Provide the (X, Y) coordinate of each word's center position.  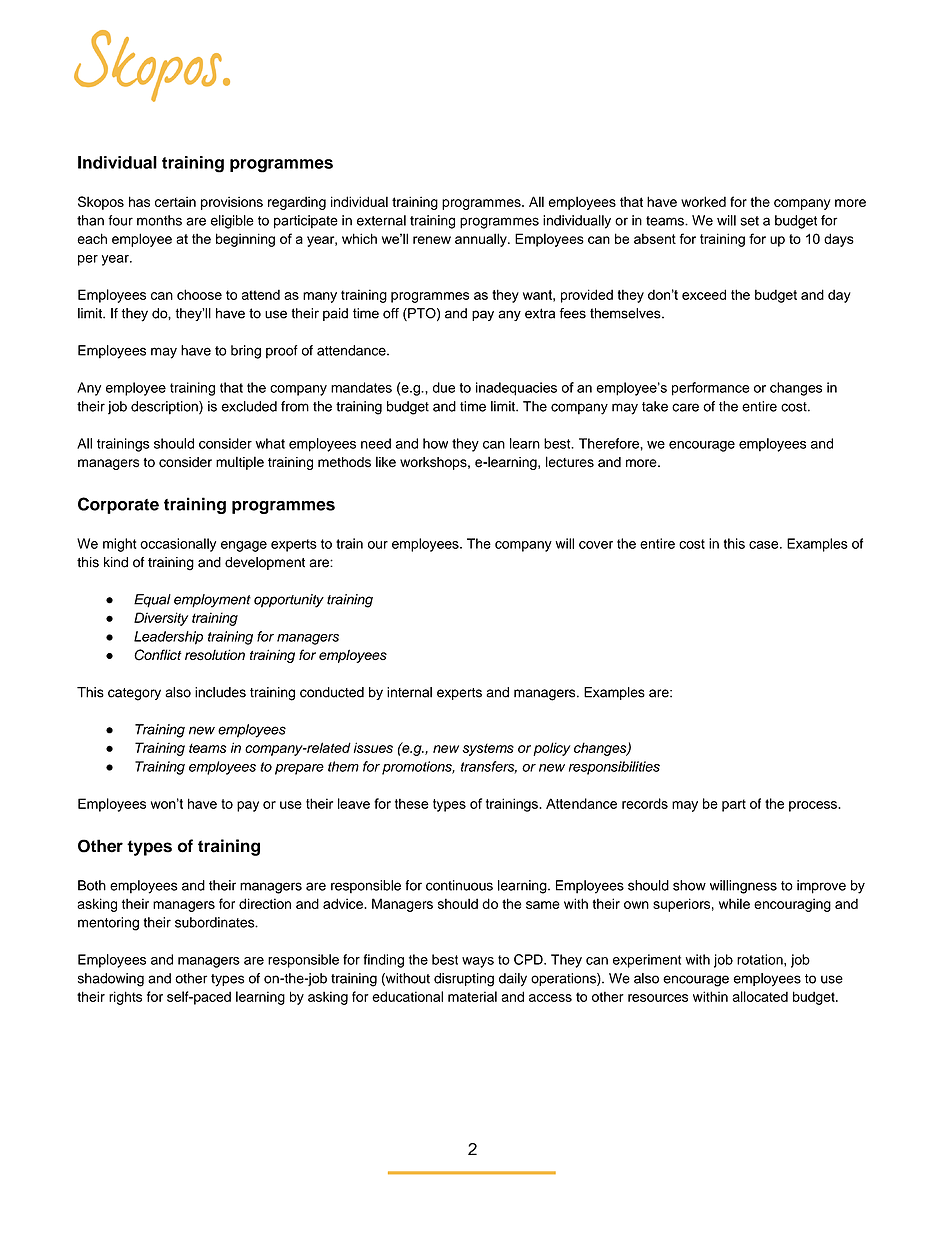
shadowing (111, 980)
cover (596, 545)
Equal (152, 601)
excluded (249, 406)
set (749, 221)
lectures (570, 462)
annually (482, 240)
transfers (489, 767)
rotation (761, 959)
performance (711, 389)
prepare (299, 769)
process (814, 806)
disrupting (464, 980)
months (159, 220)
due (444, 387)
